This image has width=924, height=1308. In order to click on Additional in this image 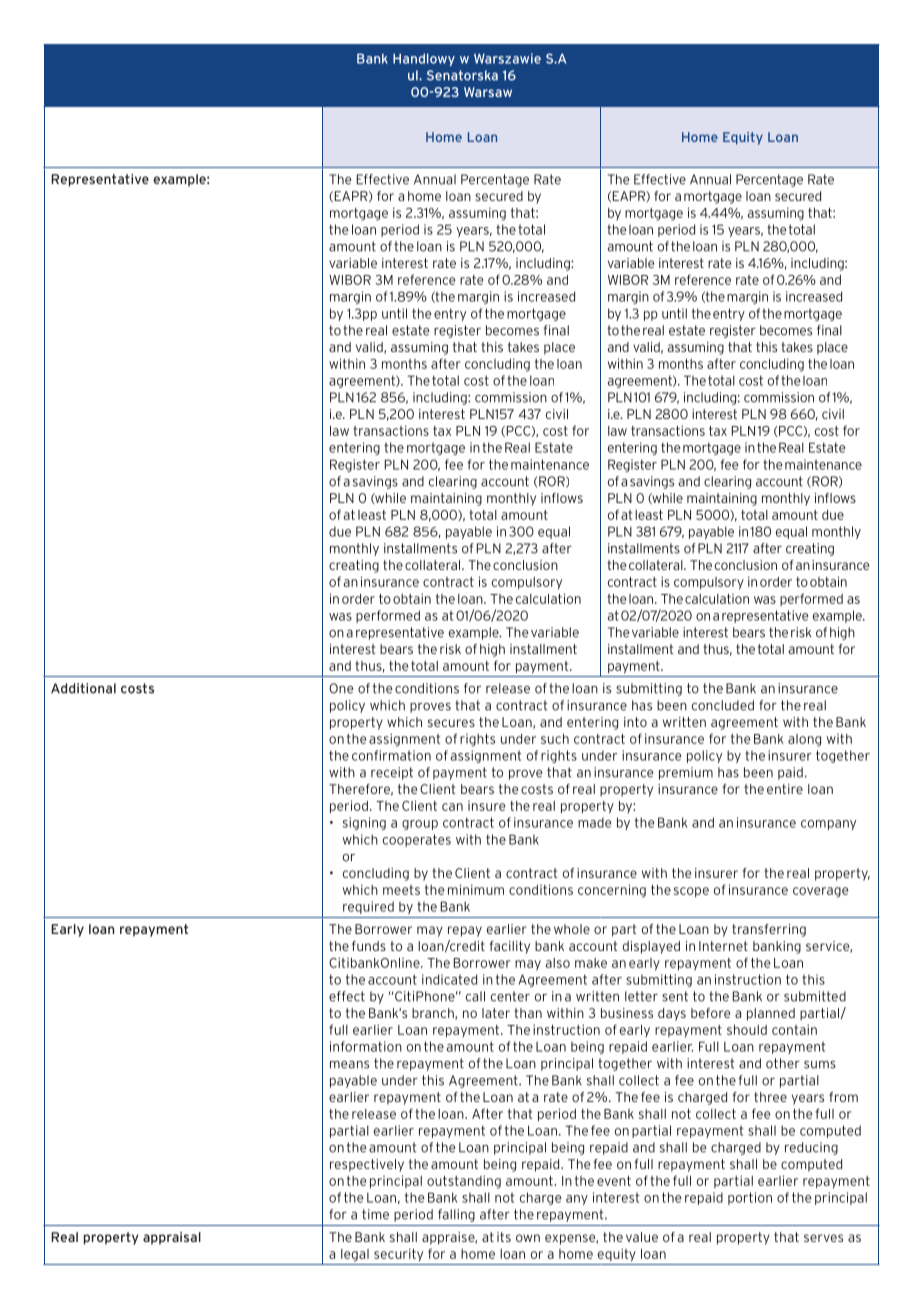, I will do `click(83, 688)`.
